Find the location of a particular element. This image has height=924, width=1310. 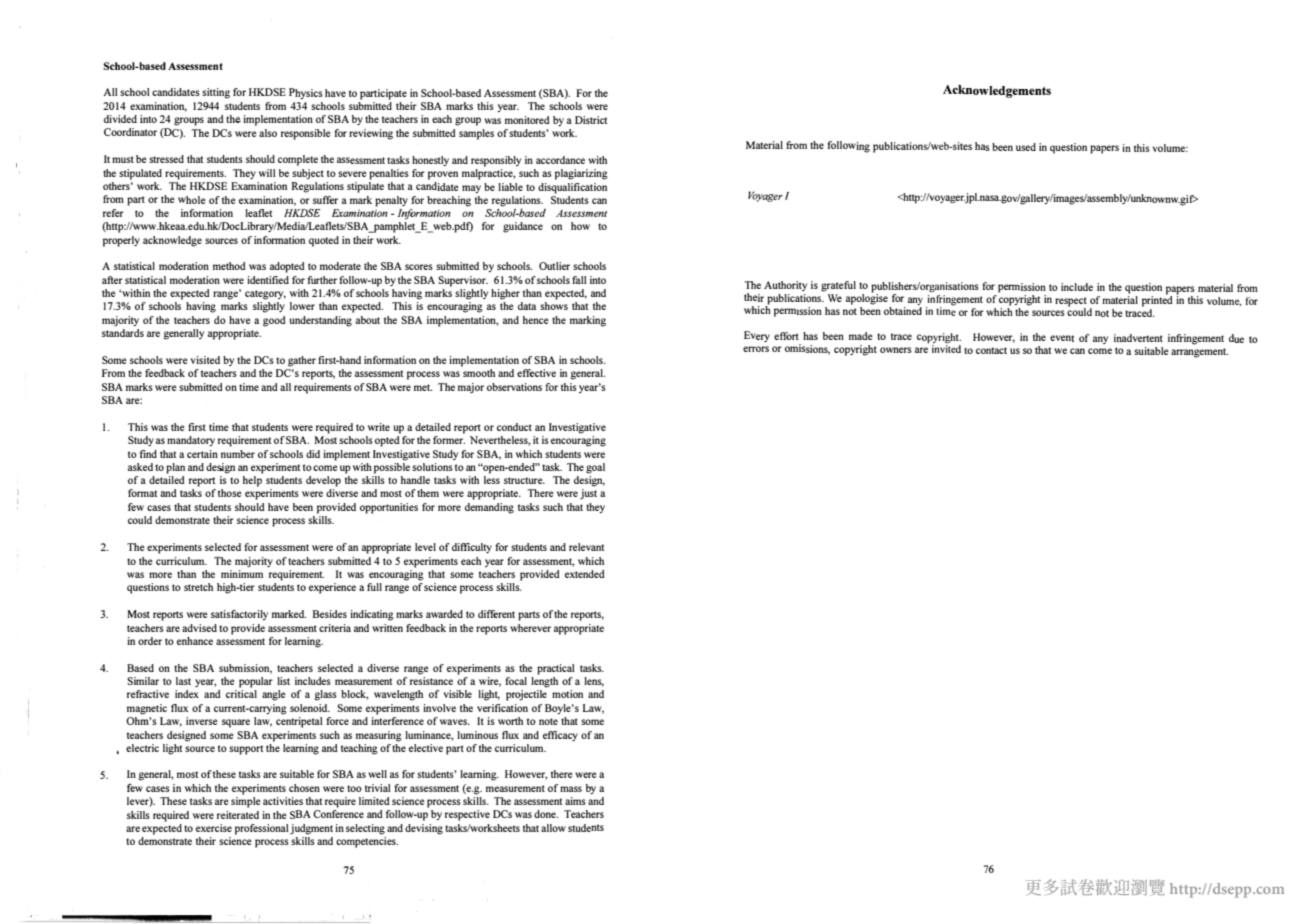

District is located at coordinates (591, 120).
